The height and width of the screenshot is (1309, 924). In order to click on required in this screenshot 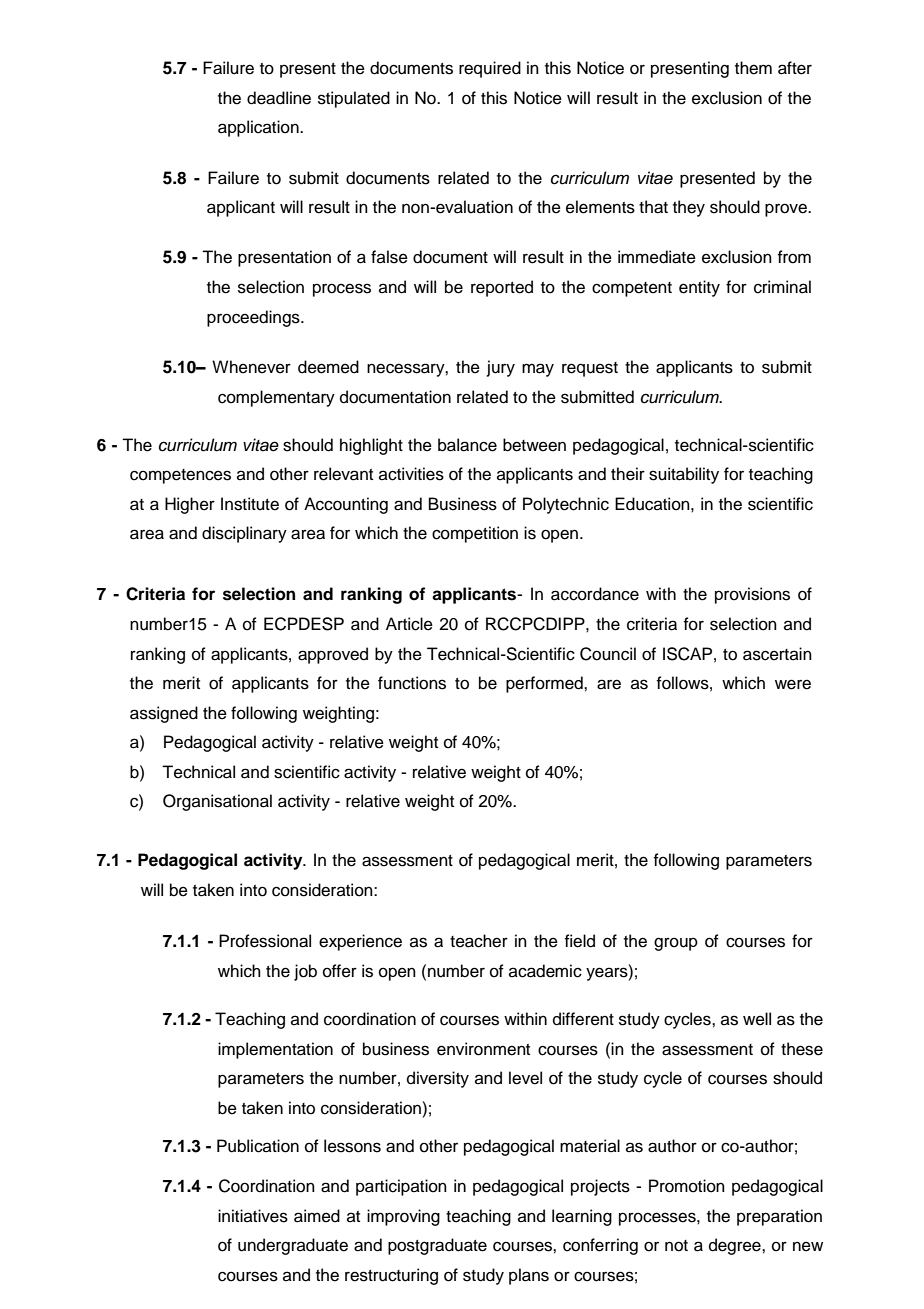, I will do `click(490, 69)`.
